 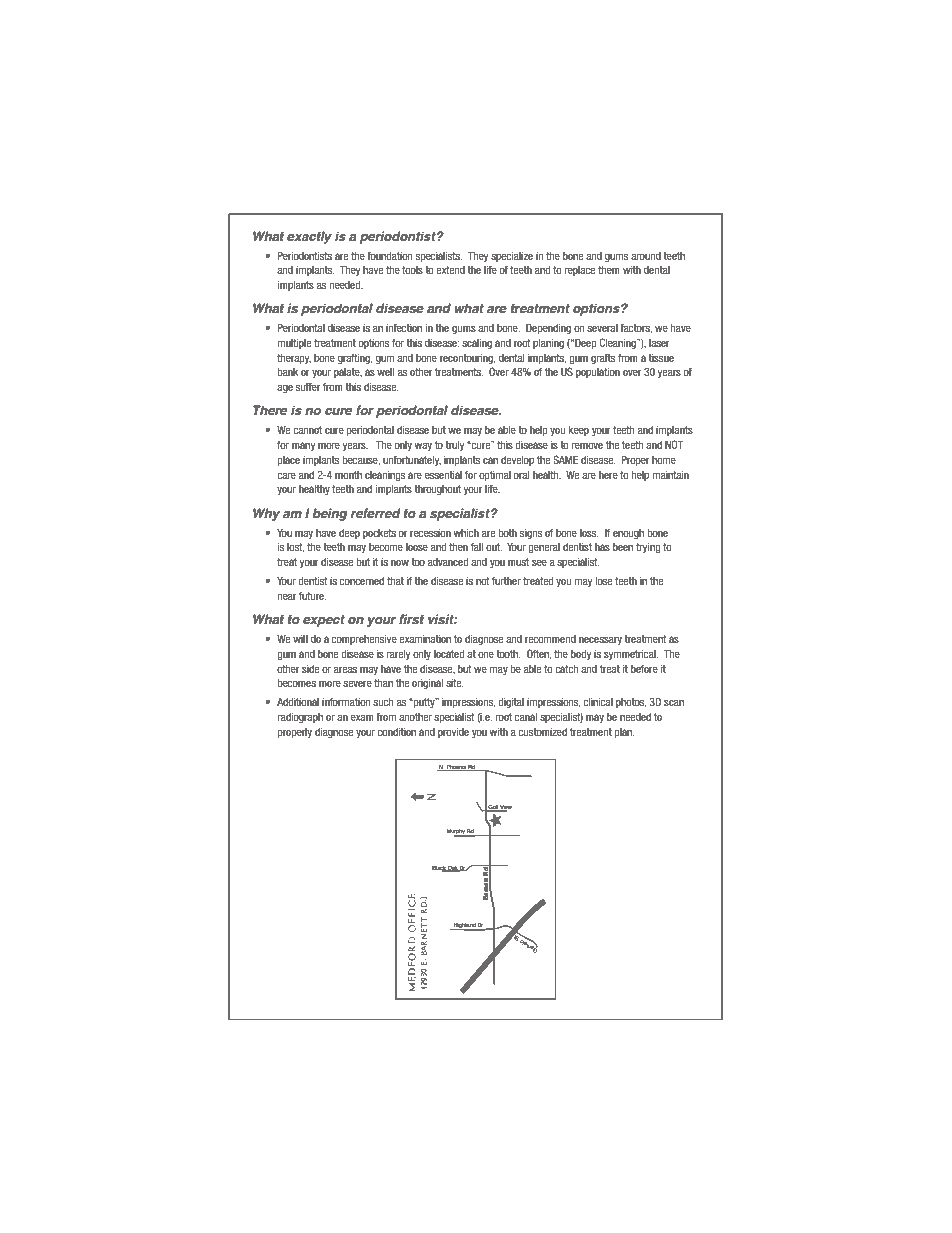 What do you see at coordinates (309, 237) in the page?
I see `exactly` at bounding box center [309, 237].
